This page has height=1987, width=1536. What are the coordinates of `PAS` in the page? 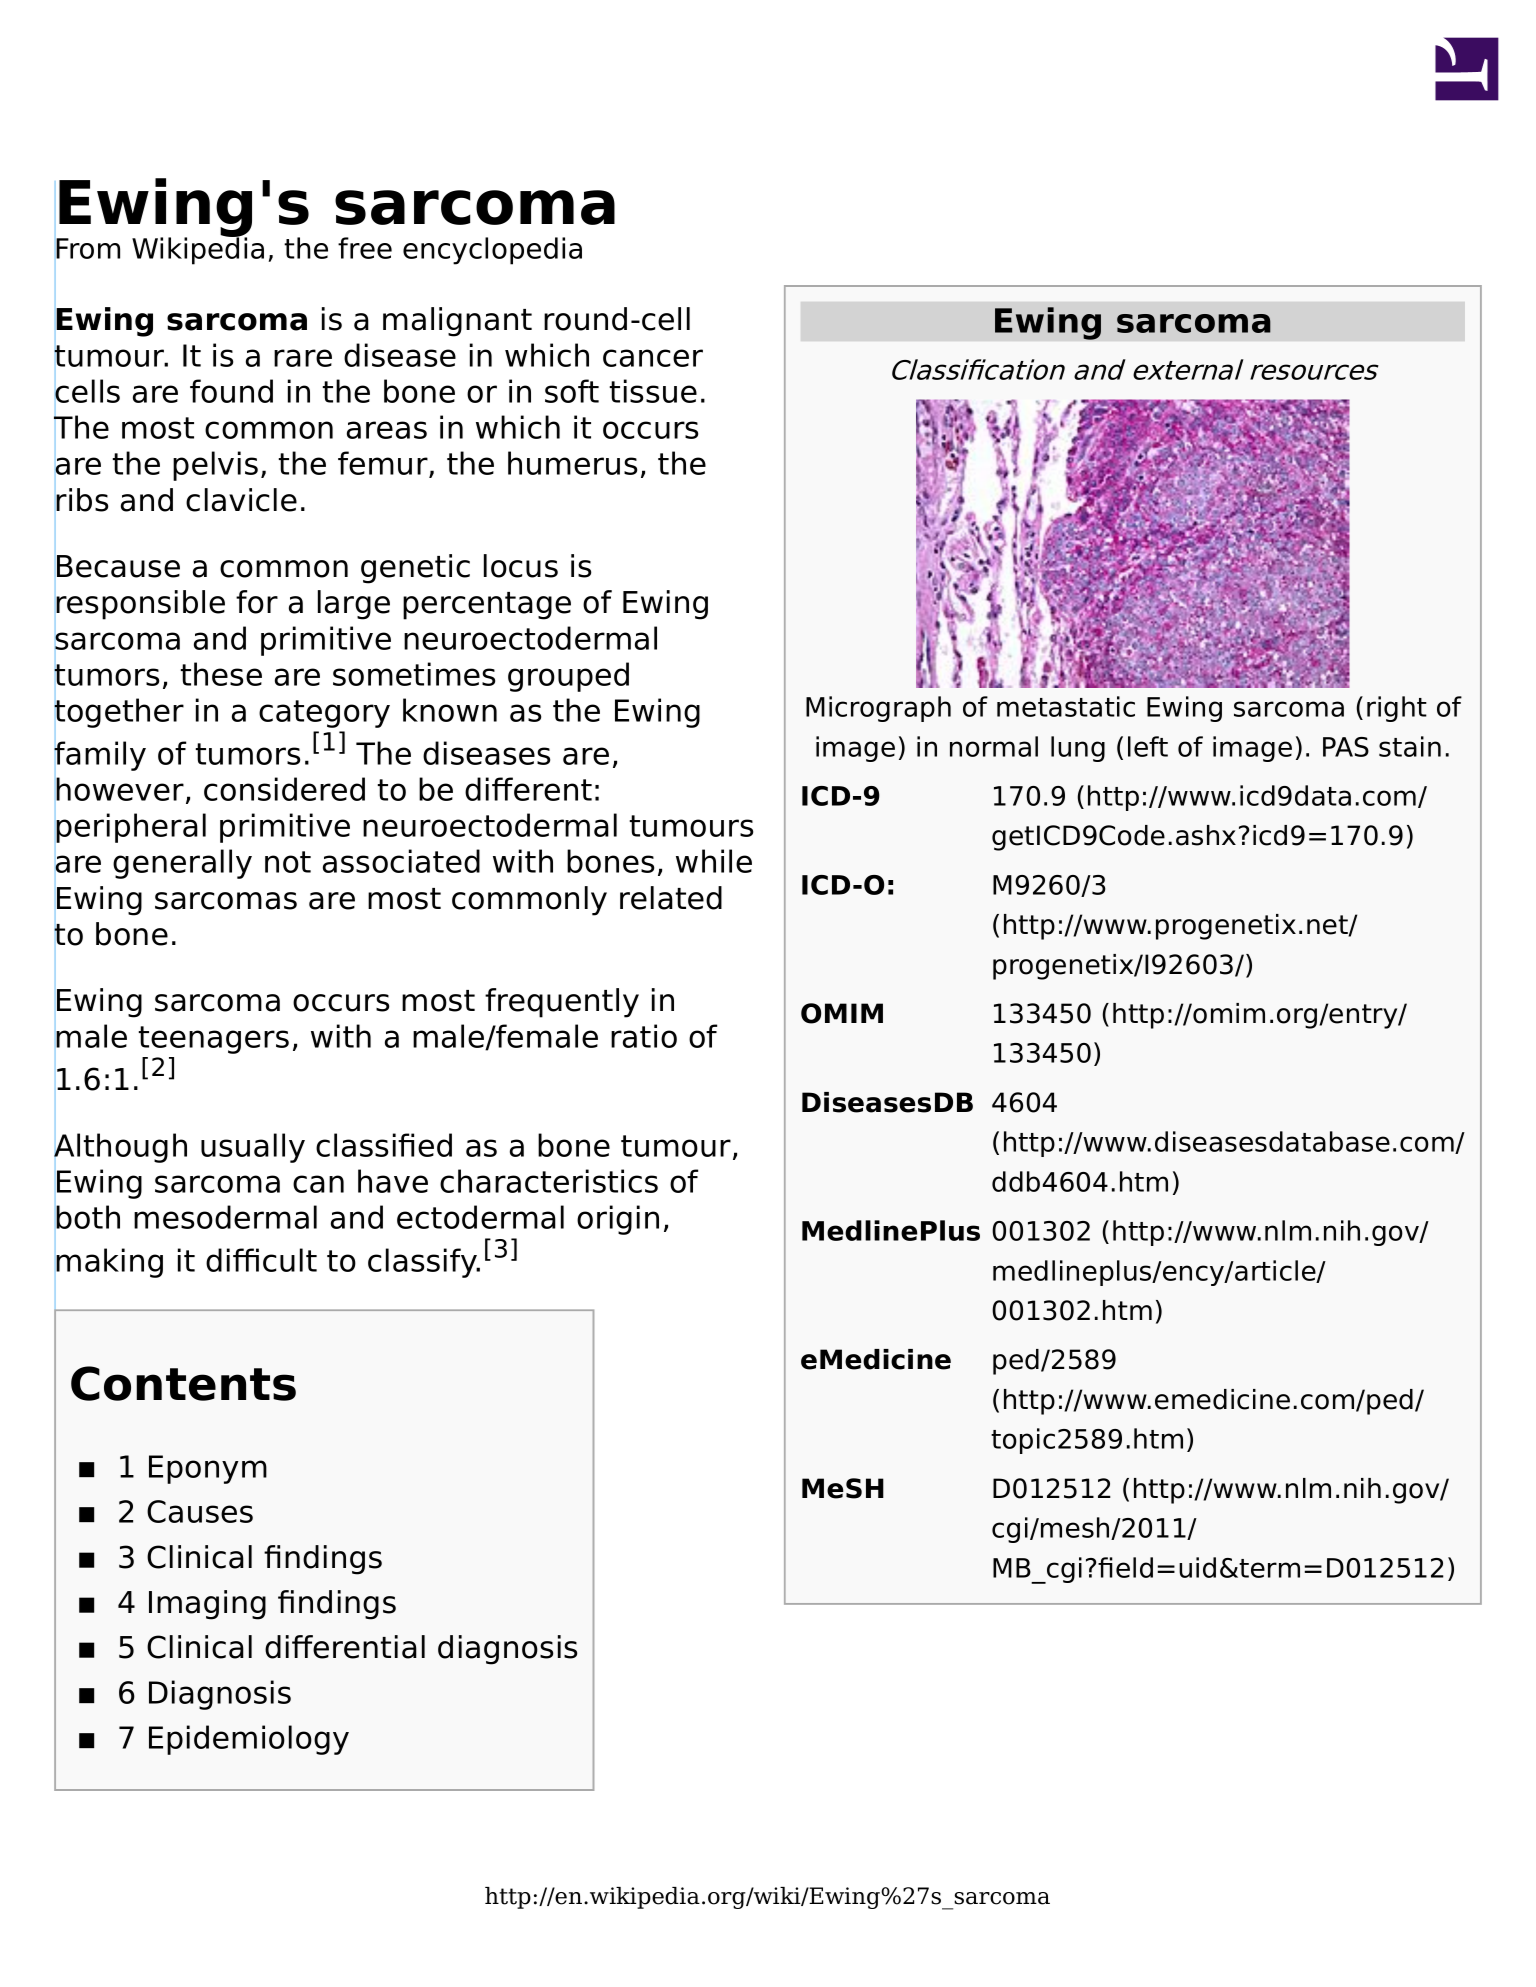 It's located at (1346, 747).
